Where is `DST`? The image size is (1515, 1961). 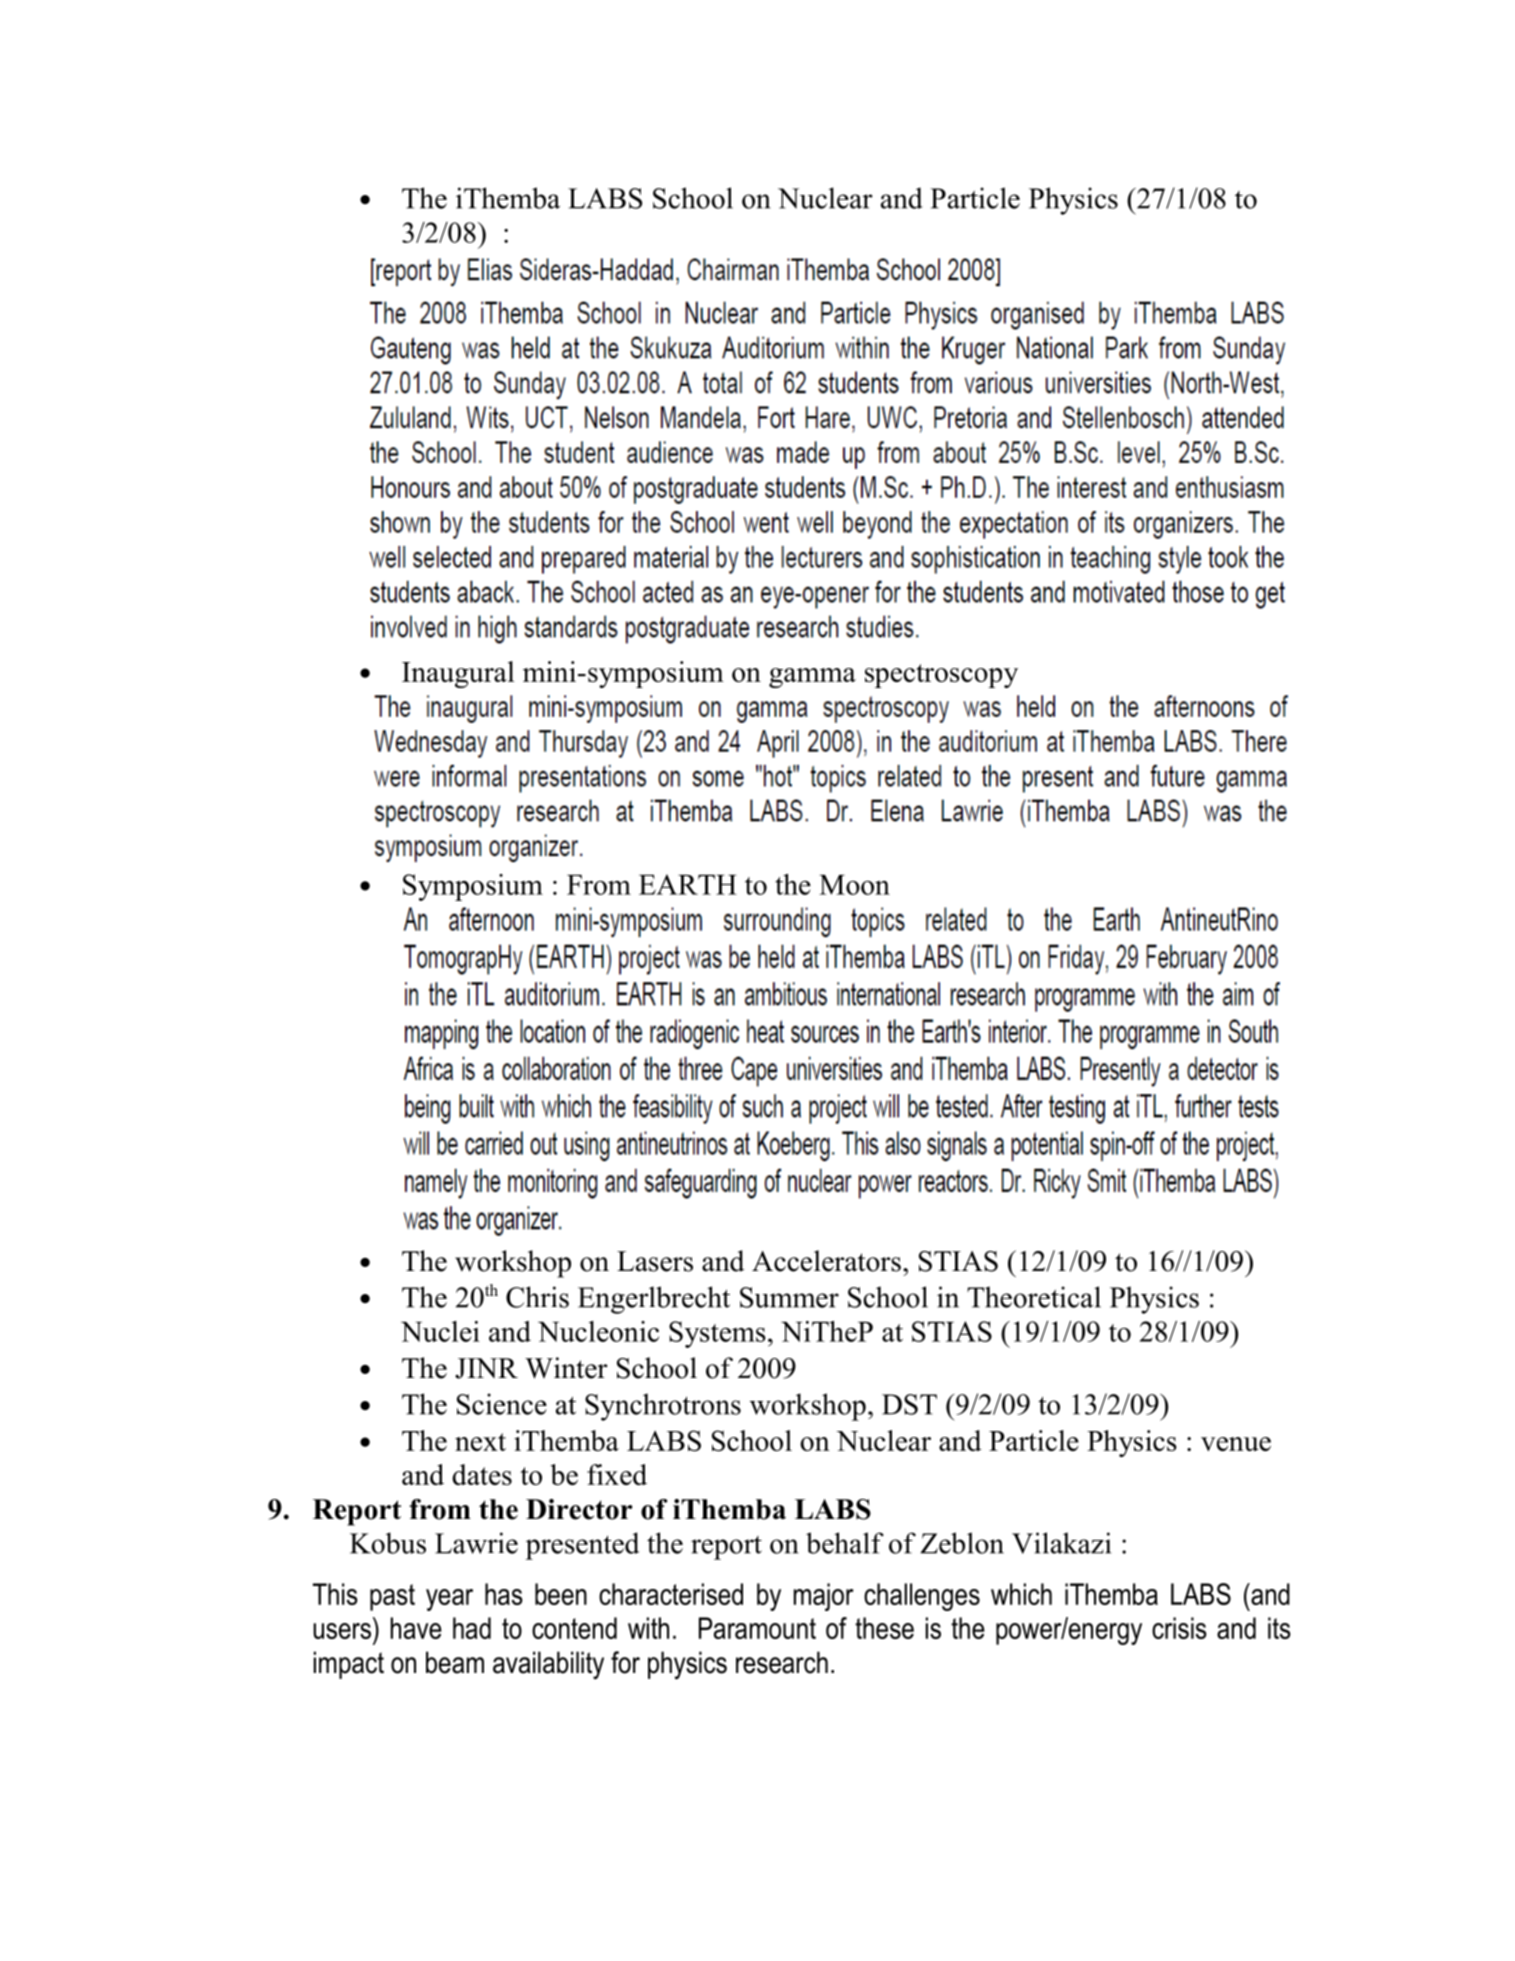
DST is located at coordinates (909, 1404).
